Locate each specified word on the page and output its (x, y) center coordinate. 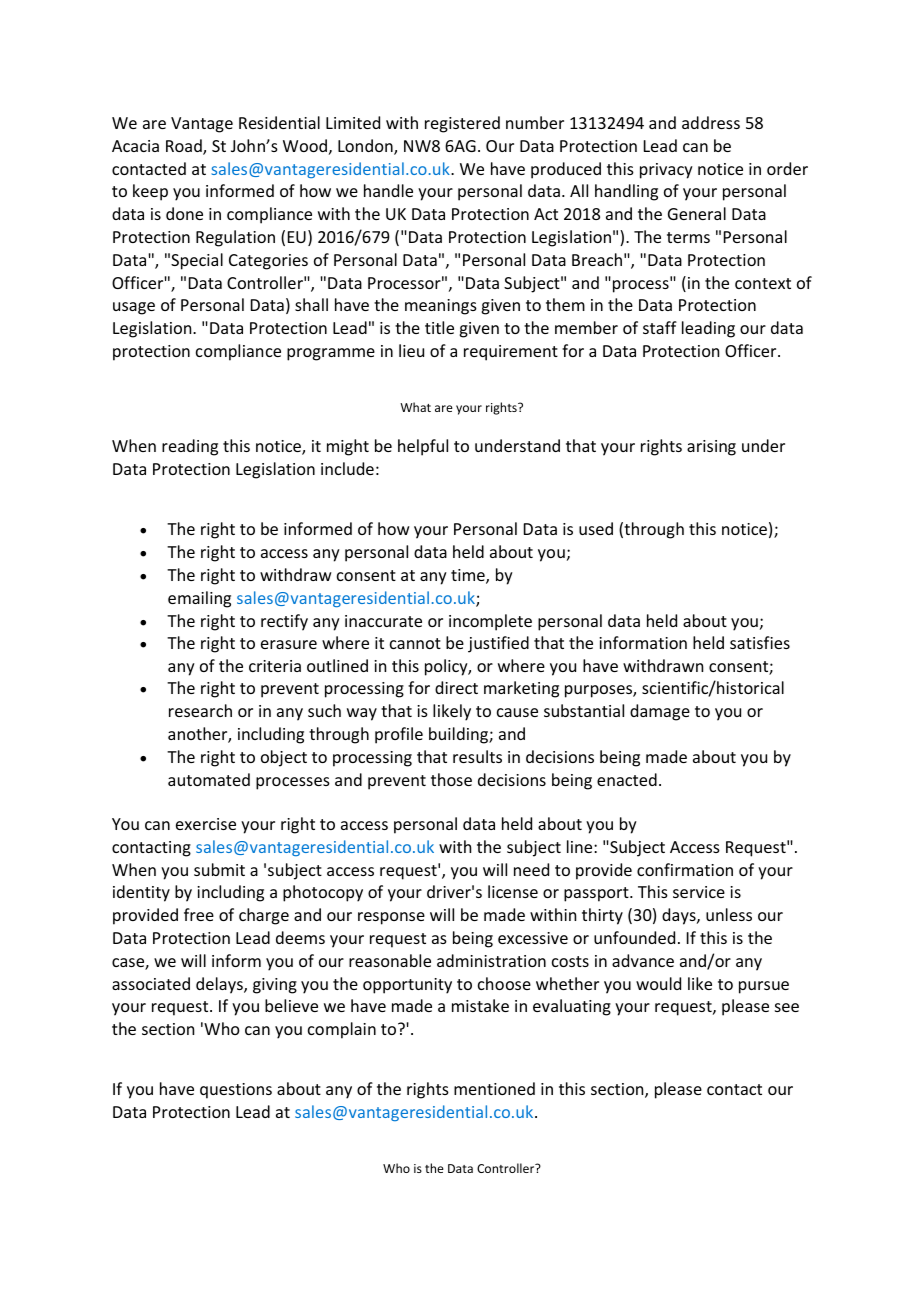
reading (190, 447)
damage (660, 712)
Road (185, 147)
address (711, 122)
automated (209, 779)
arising (711, 448)
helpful (423, 447)
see (787, 1007)
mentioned (494, 1088)
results (477, 756)
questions (236, 1091)
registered (462, 124)
